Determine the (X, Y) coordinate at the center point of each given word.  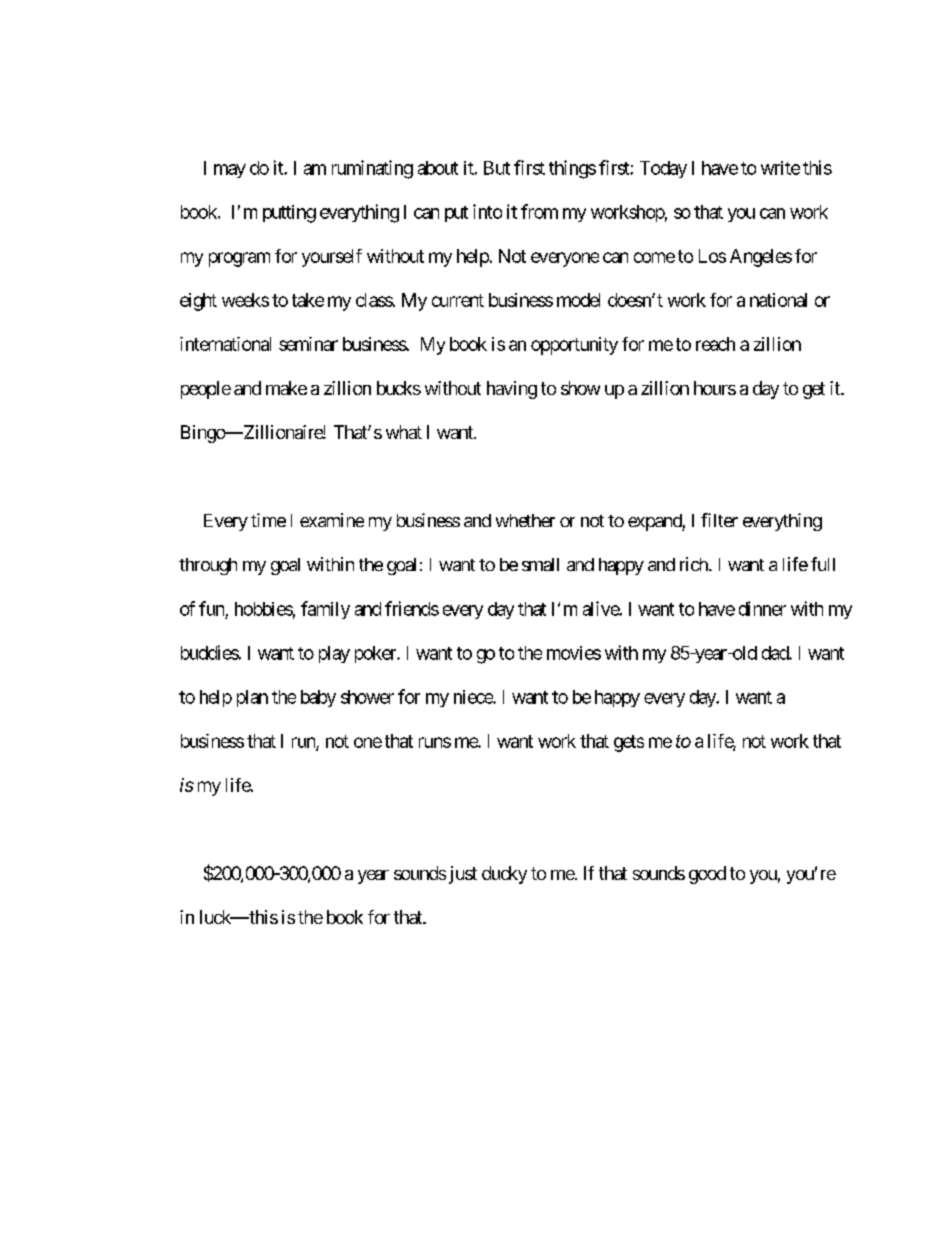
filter (719, 520)
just (463, 875)
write (780, 168)
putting (289, 214)
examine (332, 520)
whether (525, 520)
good (707, 875)
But (497, 168)
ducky (504, 875)
